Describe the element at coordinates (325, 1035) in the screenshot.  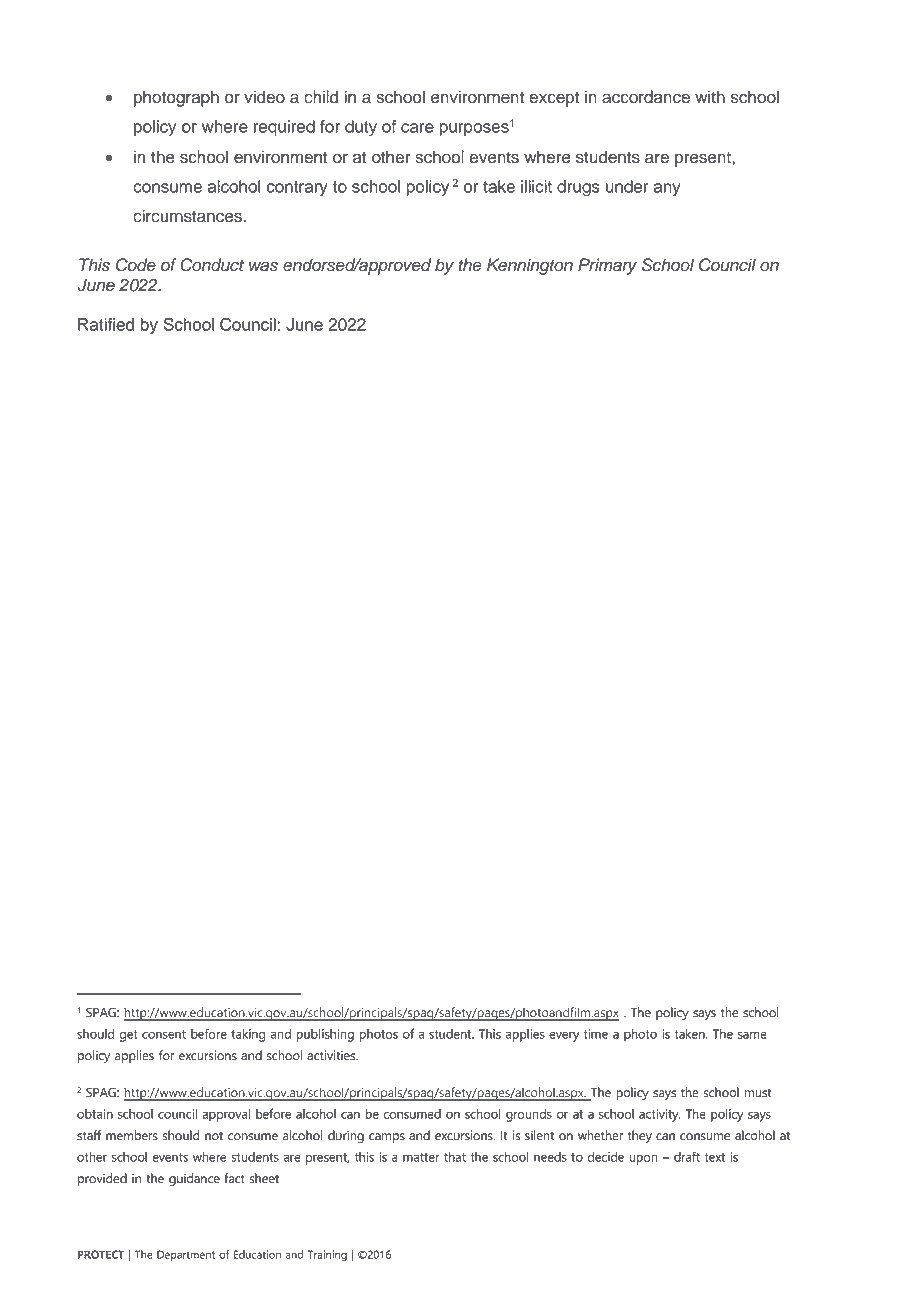
I see `publishing` at that location.
